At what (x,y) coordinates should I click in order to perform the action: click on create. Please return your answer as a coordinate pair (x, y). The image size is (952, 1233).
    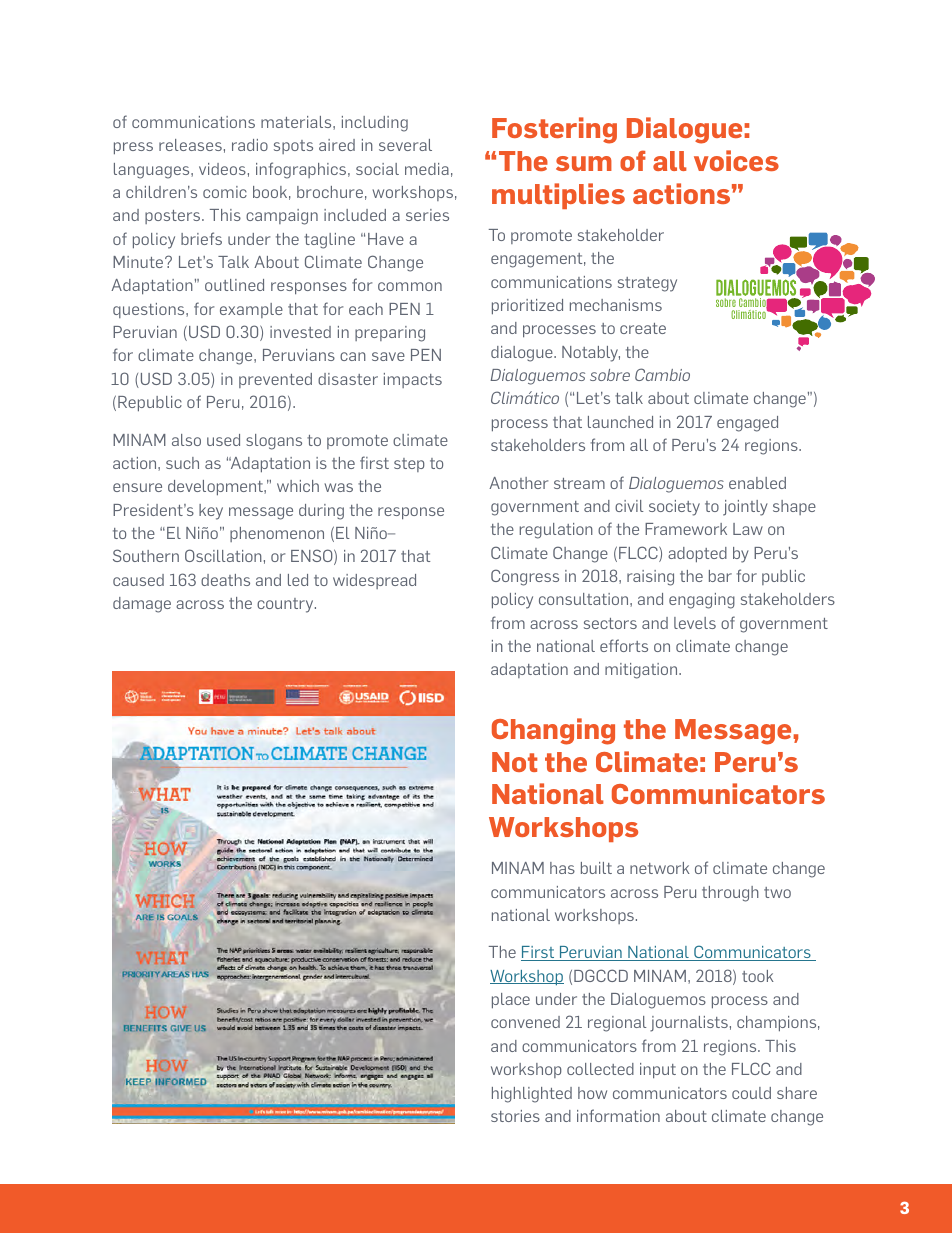
    Looking at the image, I should click on (643, 328).
